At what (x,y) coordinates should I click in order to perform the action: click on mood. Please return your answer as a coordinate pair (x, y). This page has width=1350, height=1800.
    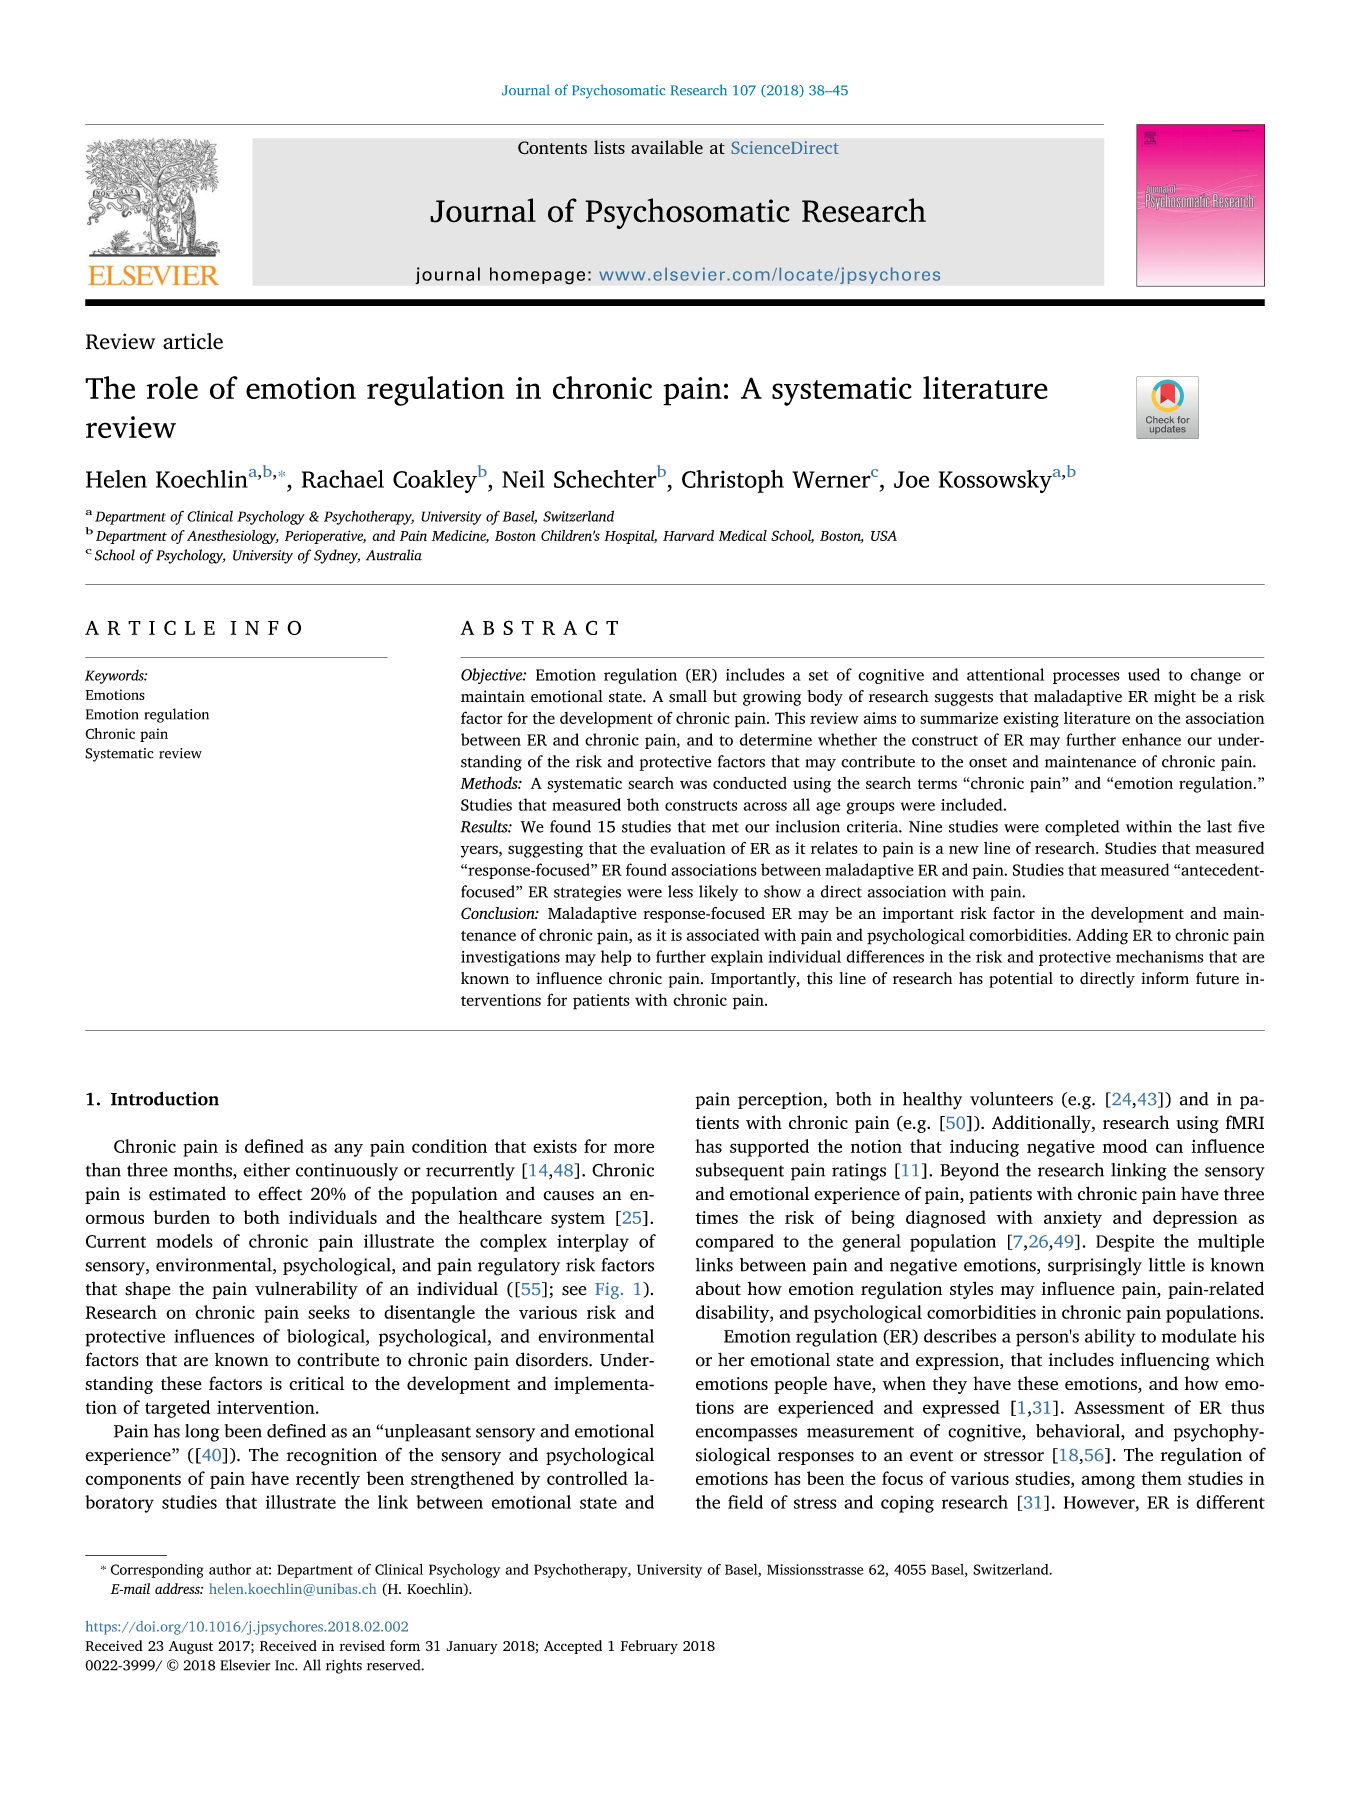
    Looking at the image, I should click on (1125, 1146).
